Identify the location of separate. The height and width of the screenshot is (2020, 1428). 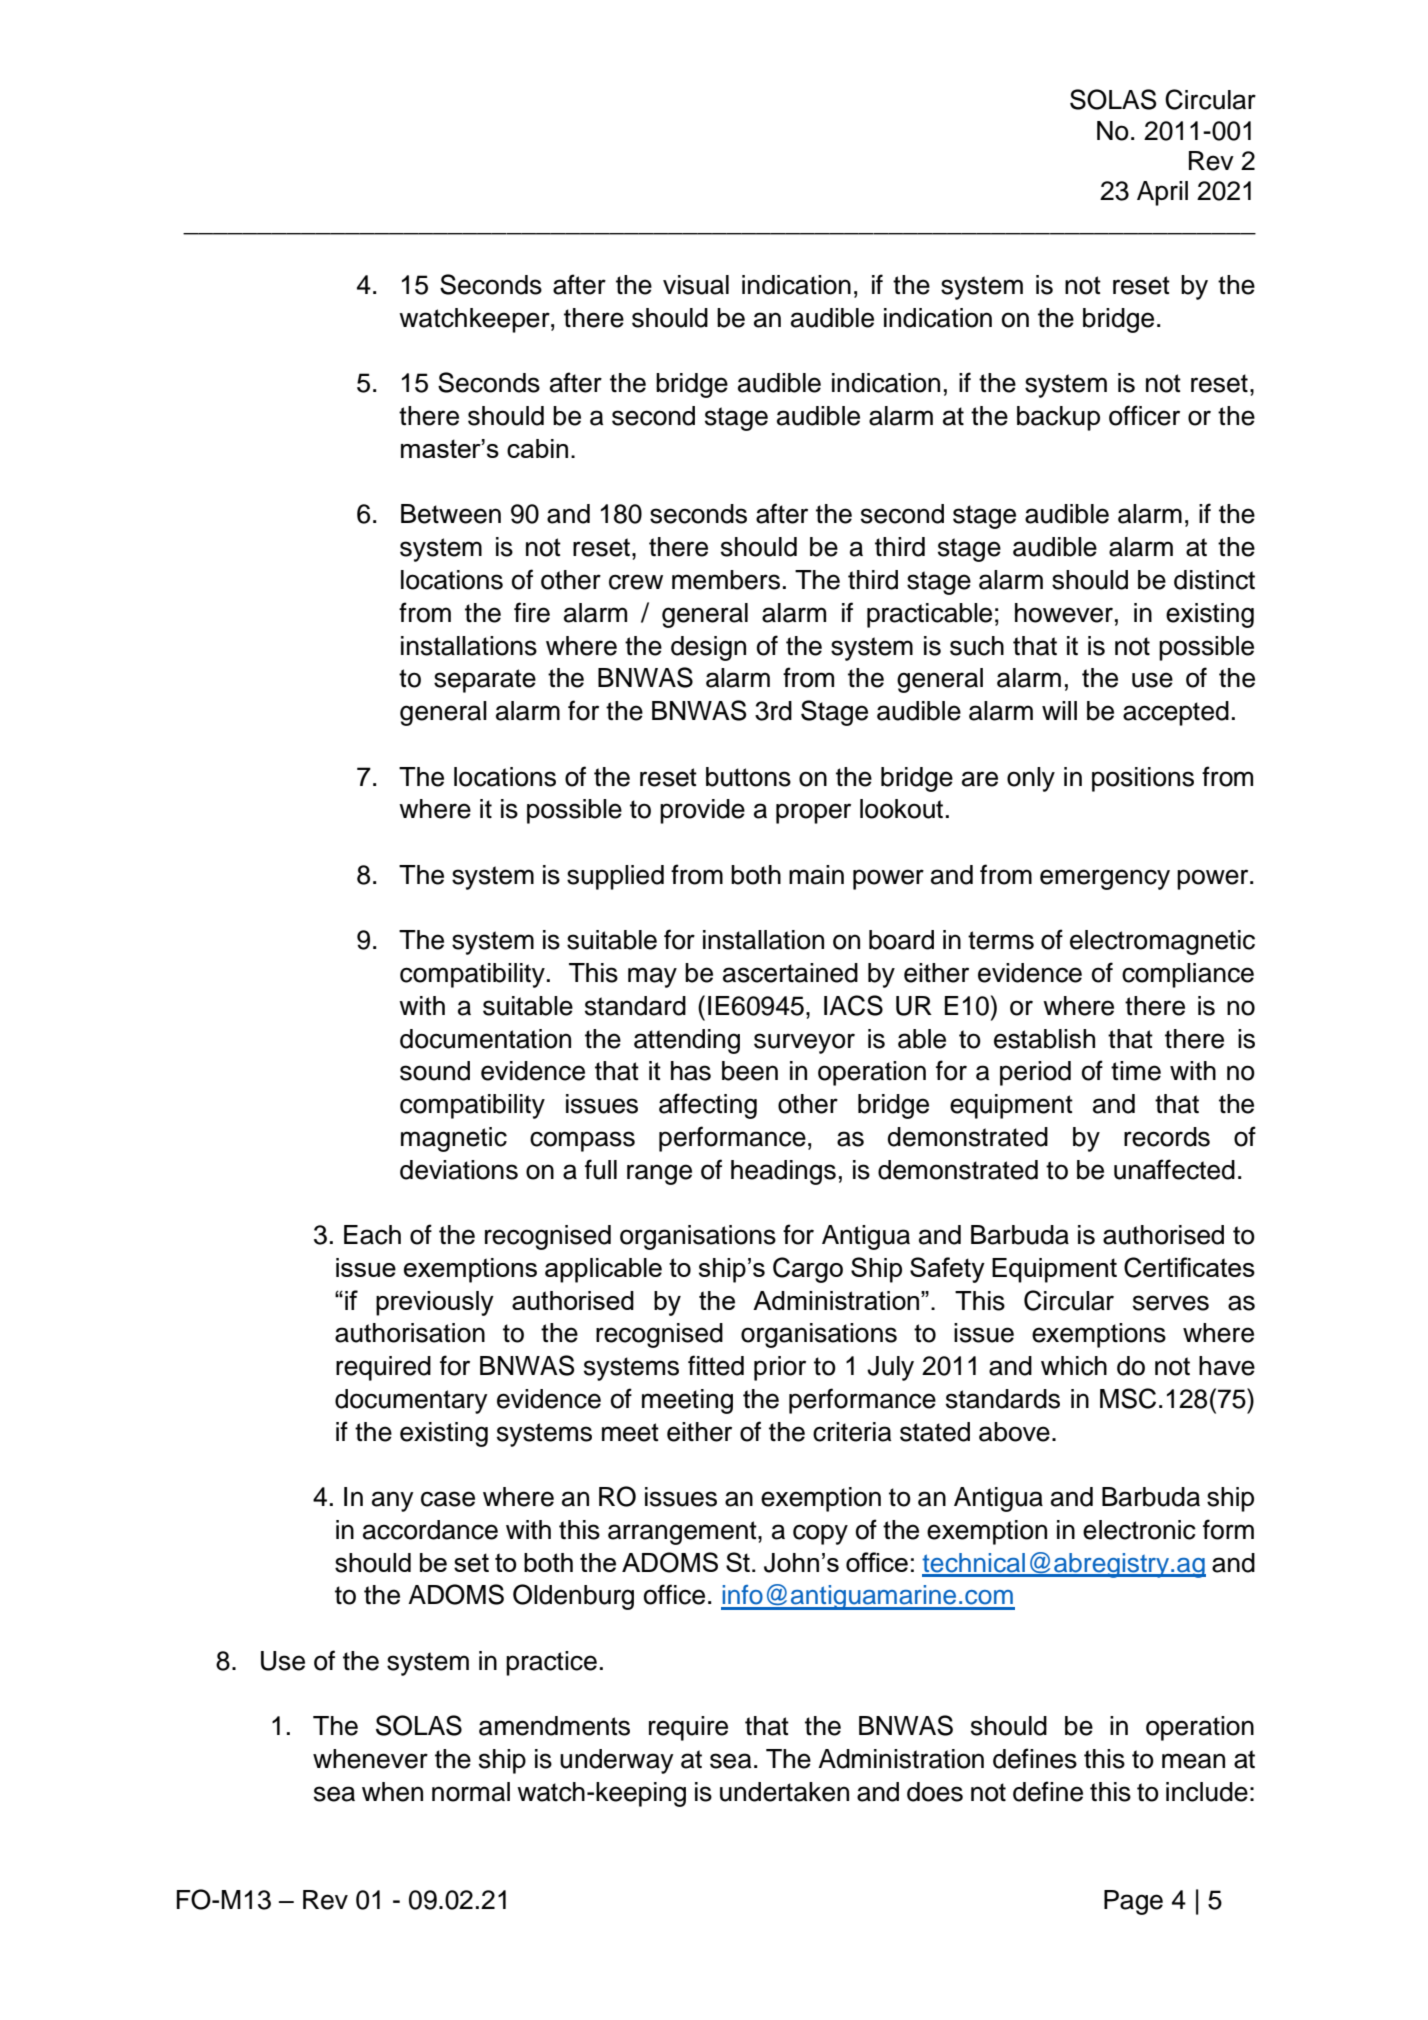
(485, 681).
